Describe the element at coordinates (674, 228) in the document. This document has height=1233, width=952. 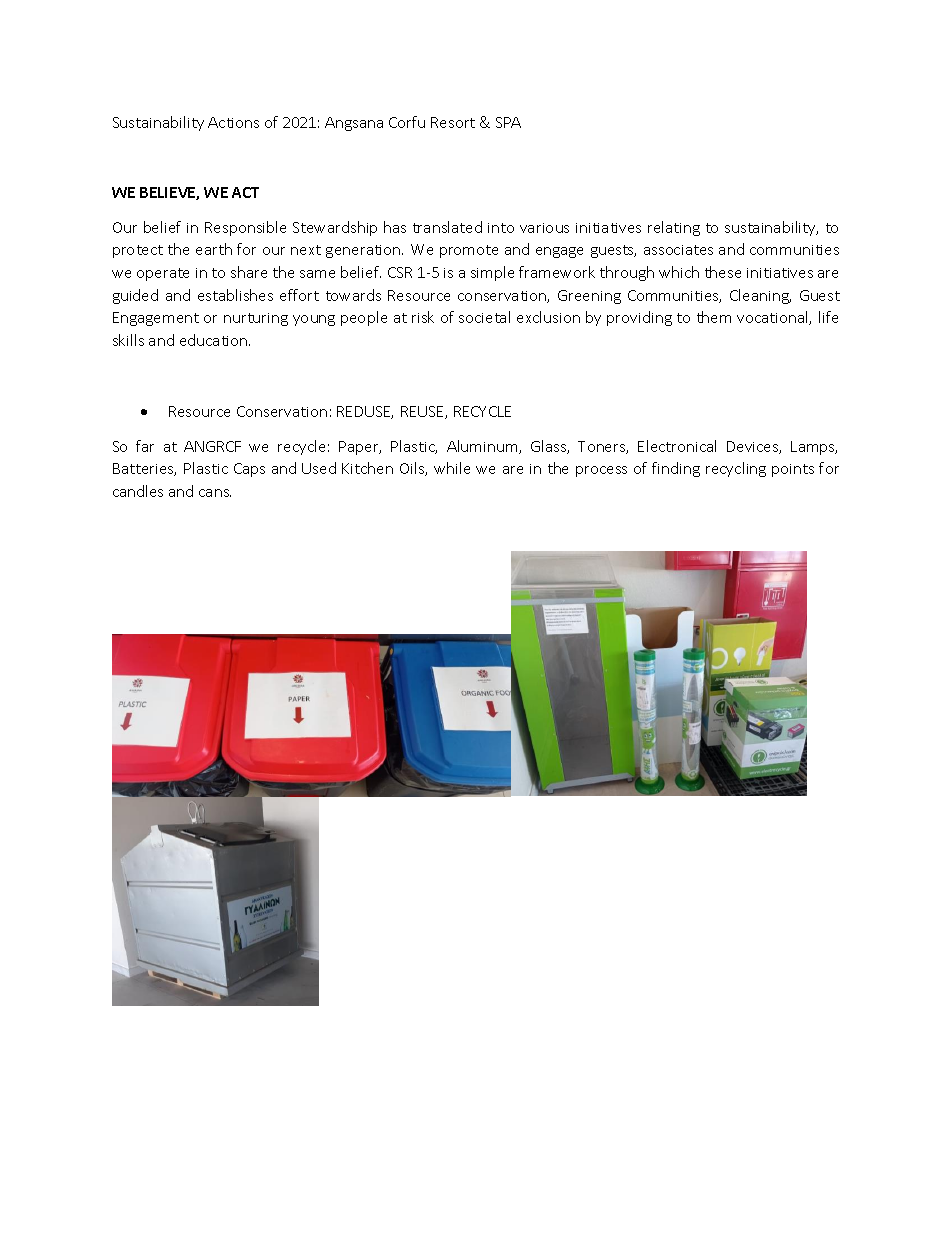
I see `relating` at that location.
